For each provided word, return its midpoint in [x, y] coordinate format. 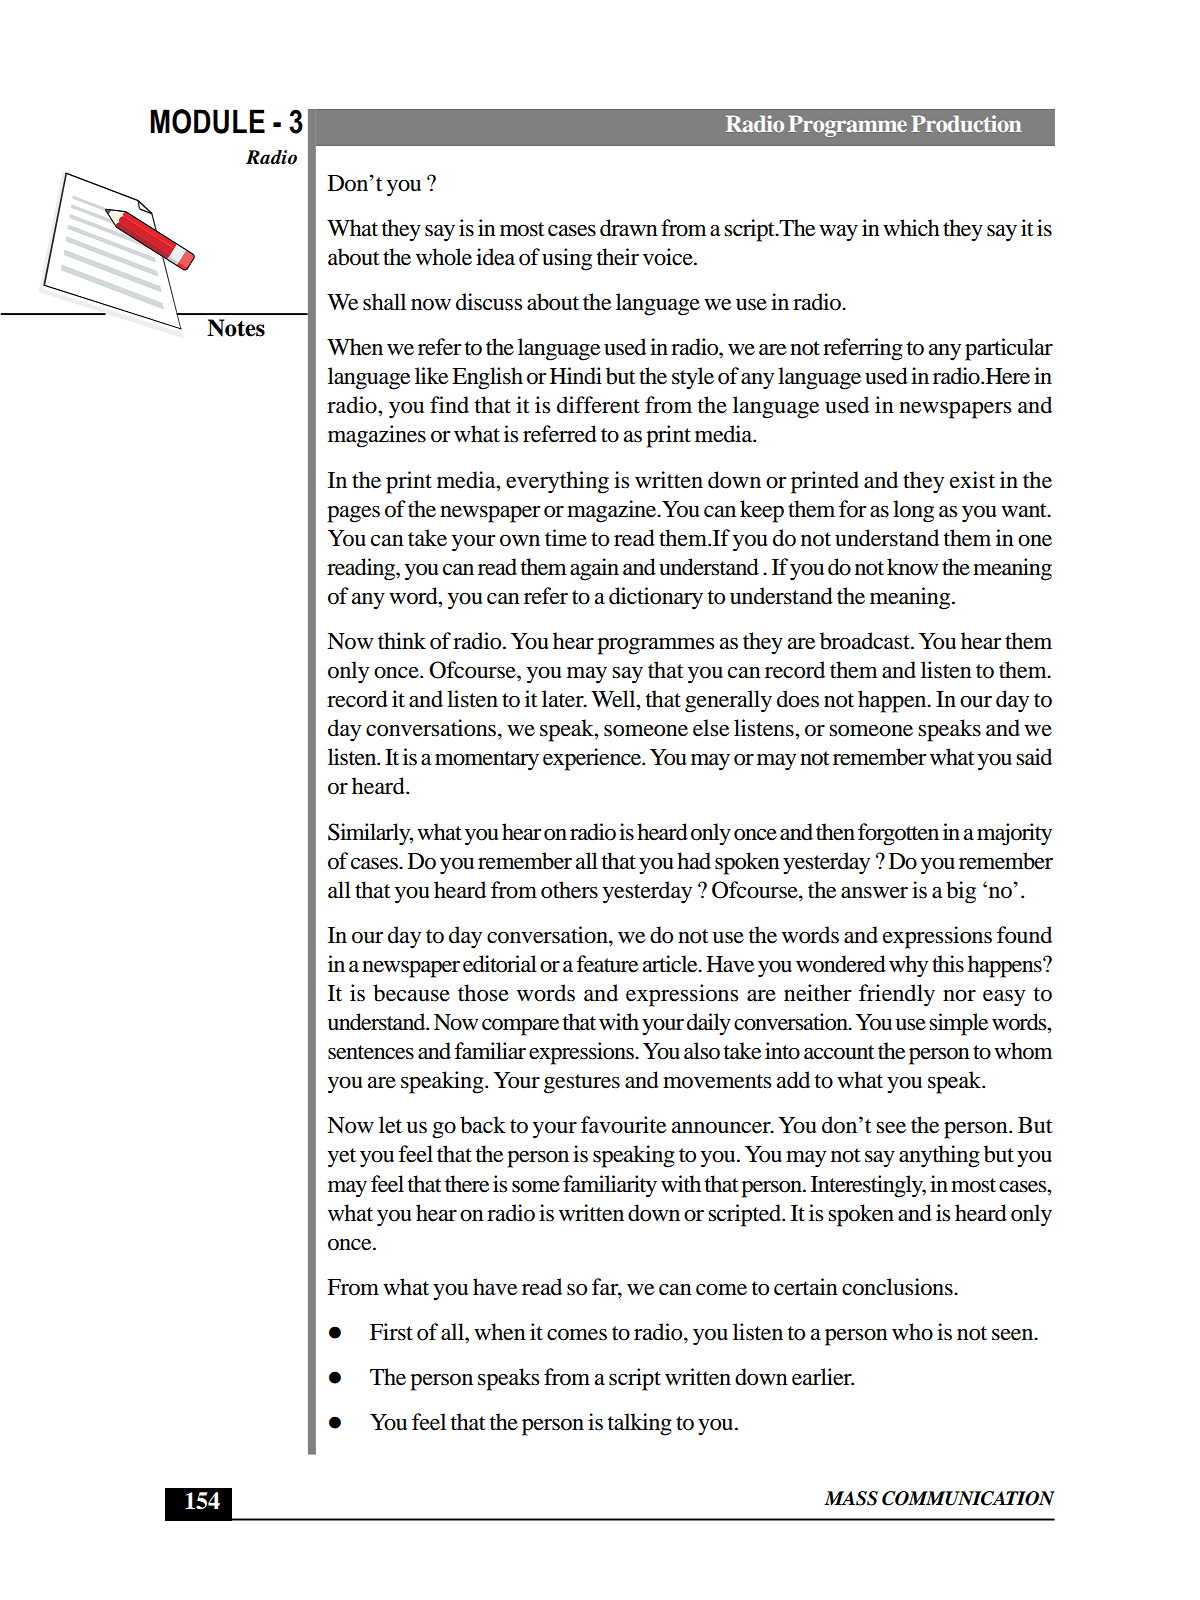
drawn [629, 228]
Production [966, 123]
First [391, 1332]
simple [959, 1024]
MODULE [207, 121]
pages [353, 514]
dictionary [656, 598]
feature [607, 964]
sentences [371, 1052]
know [912, 567]
